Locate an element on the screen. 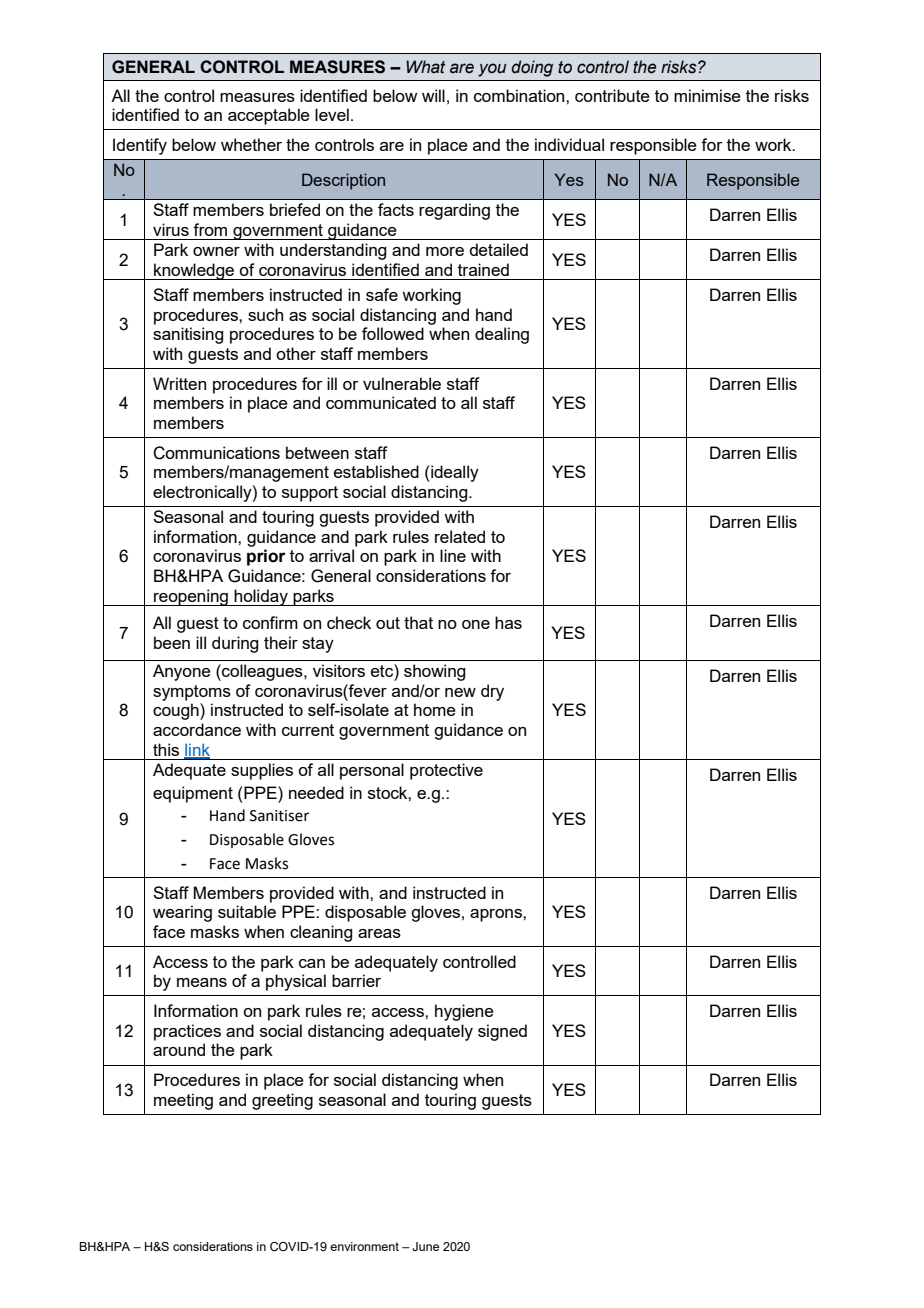 The width and height of the screenshot is (924, 1308). contribute is located at coordinates (612, 95).
